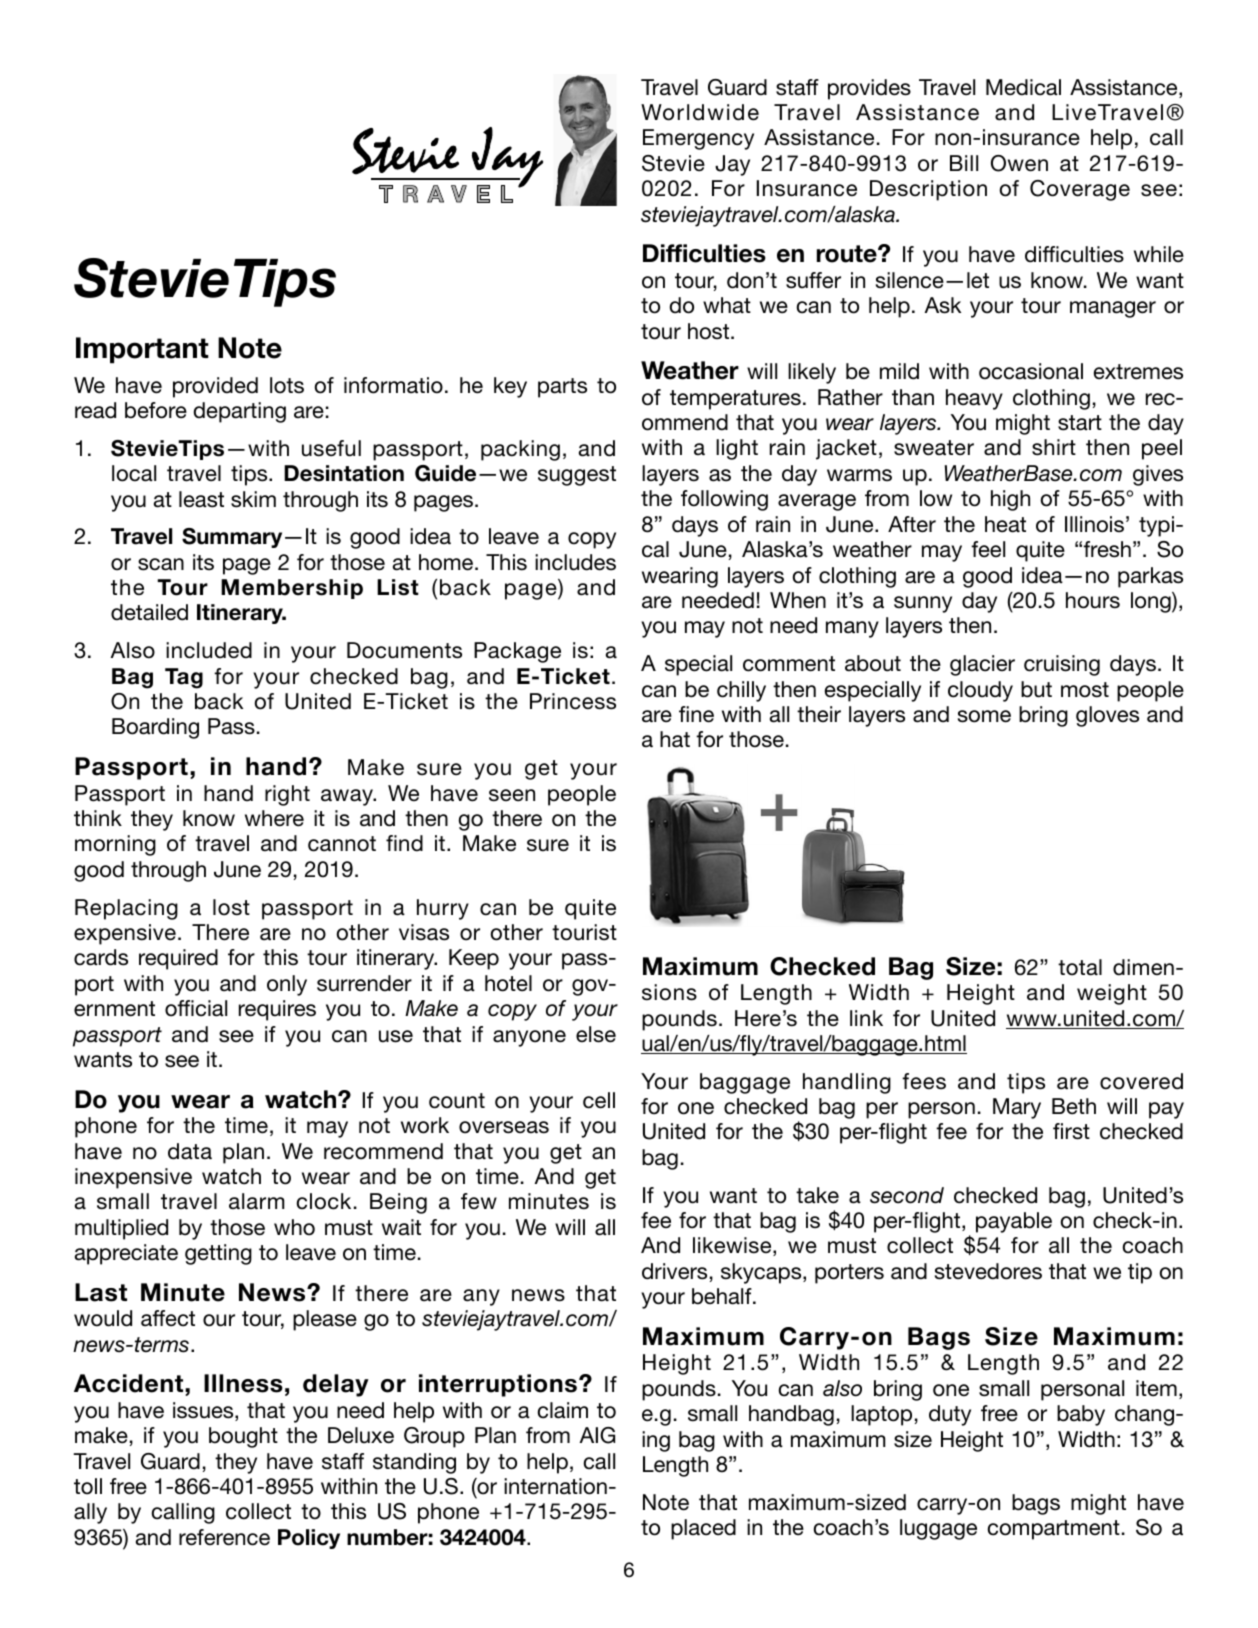  I want to click on weight, so click(1112, 994).
